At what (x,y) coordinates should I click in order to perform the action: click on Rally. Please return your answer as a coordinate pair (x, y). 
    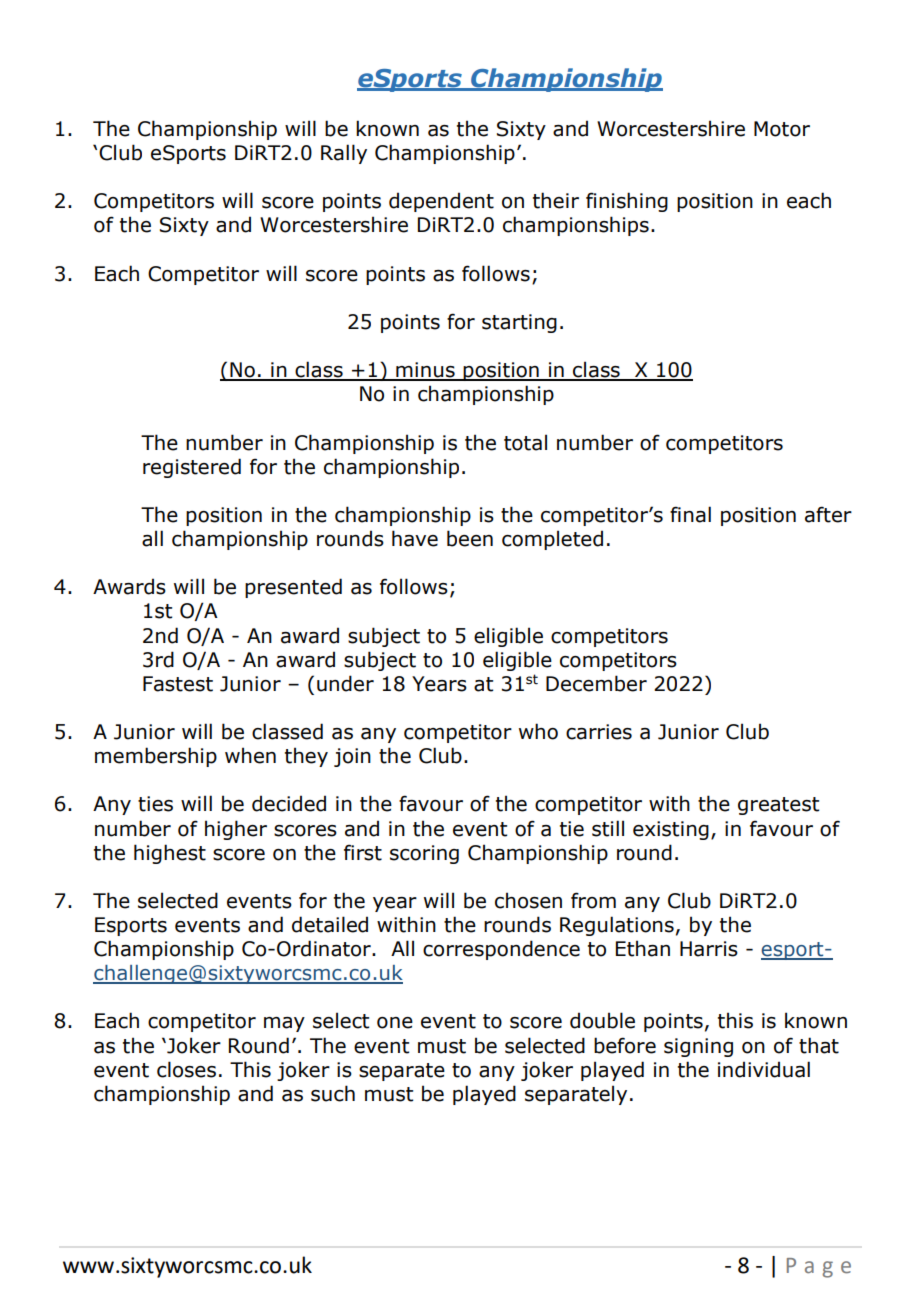
    Looking at the image, I should click on (344, 154).
